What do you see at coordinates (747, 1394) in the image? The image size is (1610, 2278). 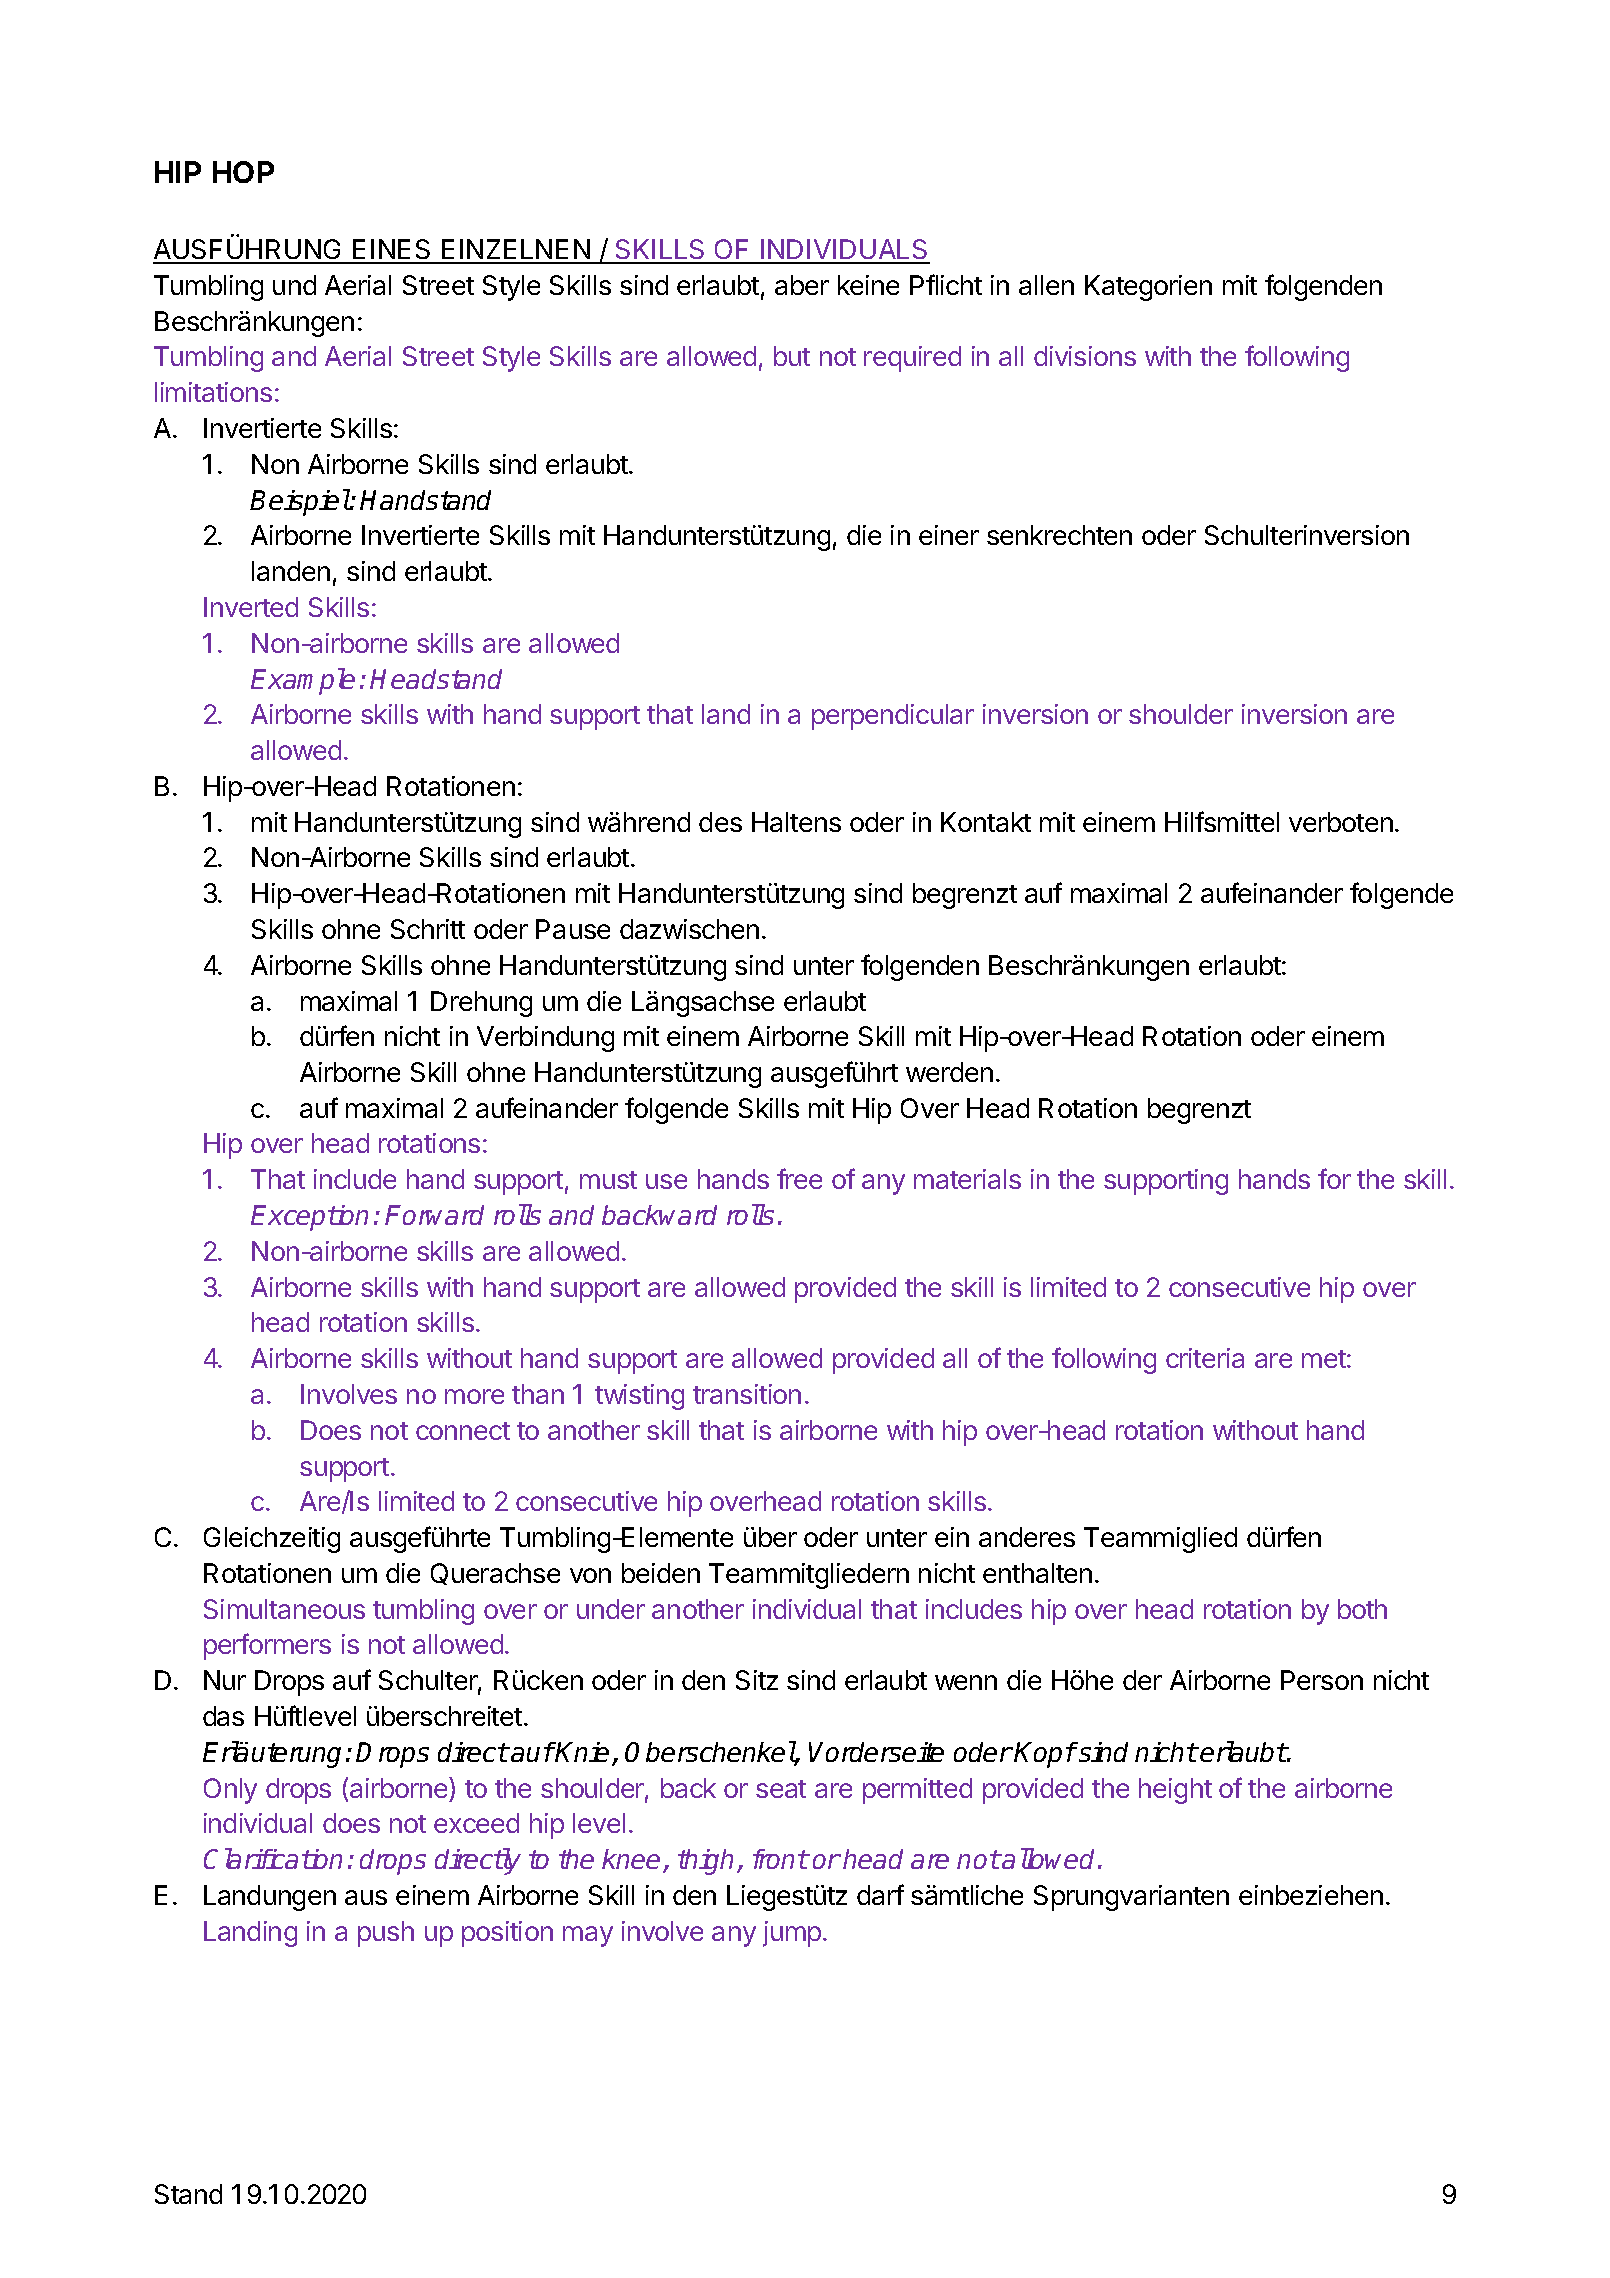 I see `transition` at bounding box center [747, 1394].
